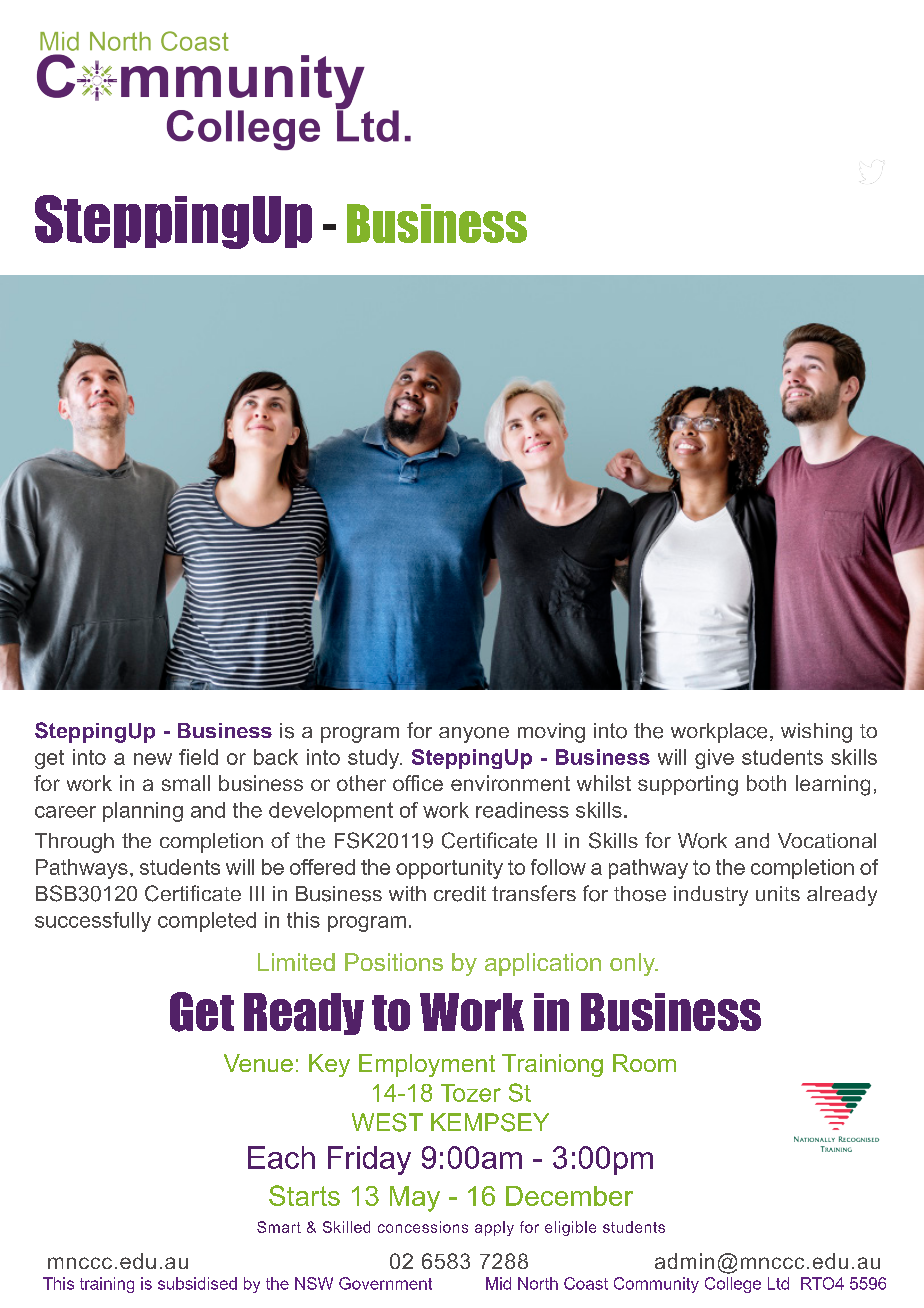 Image resolution: width=924 pixels, height=1308 pixels. I want to click on Room, so click(644, 1063).
